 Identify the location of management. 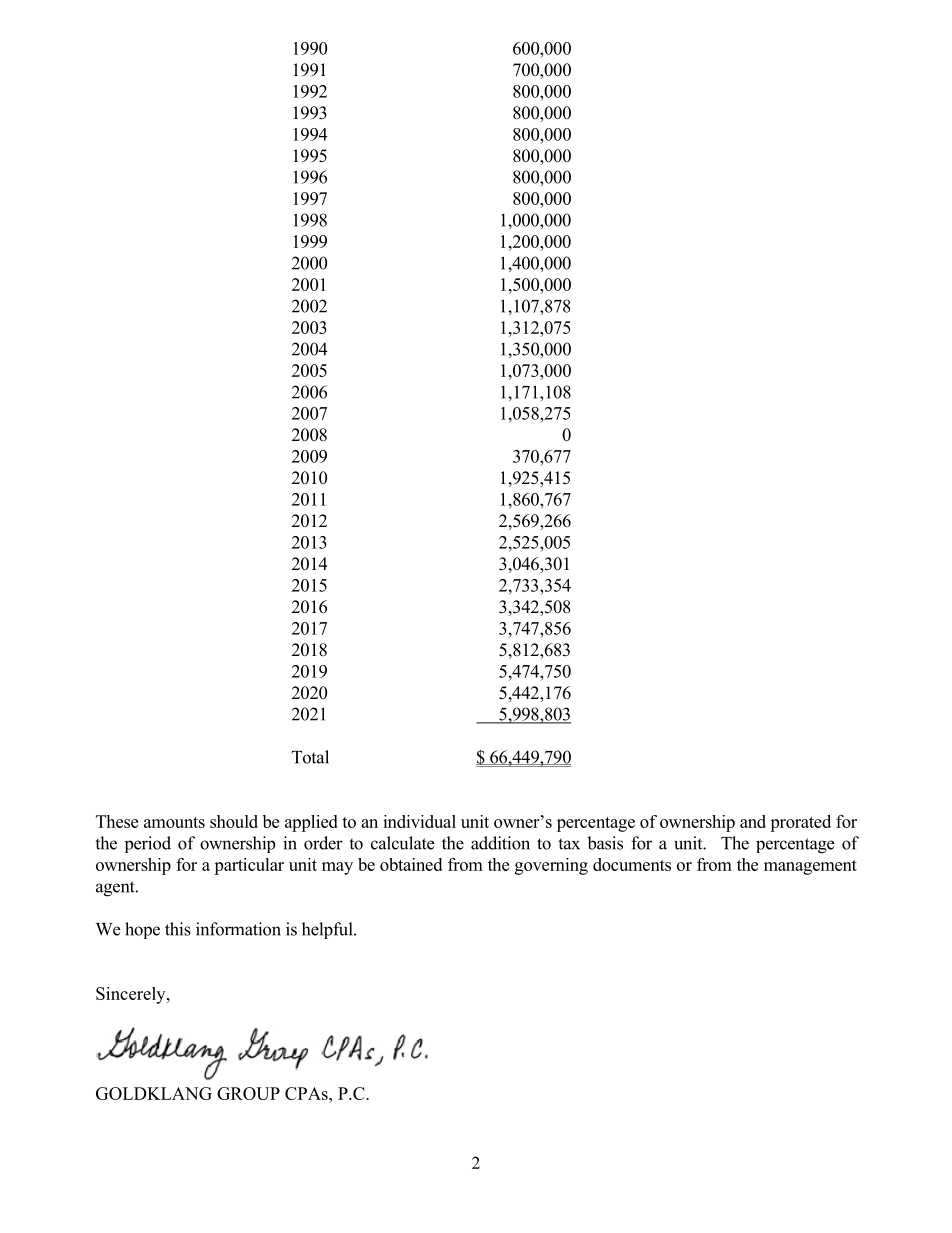
(810, 867).
